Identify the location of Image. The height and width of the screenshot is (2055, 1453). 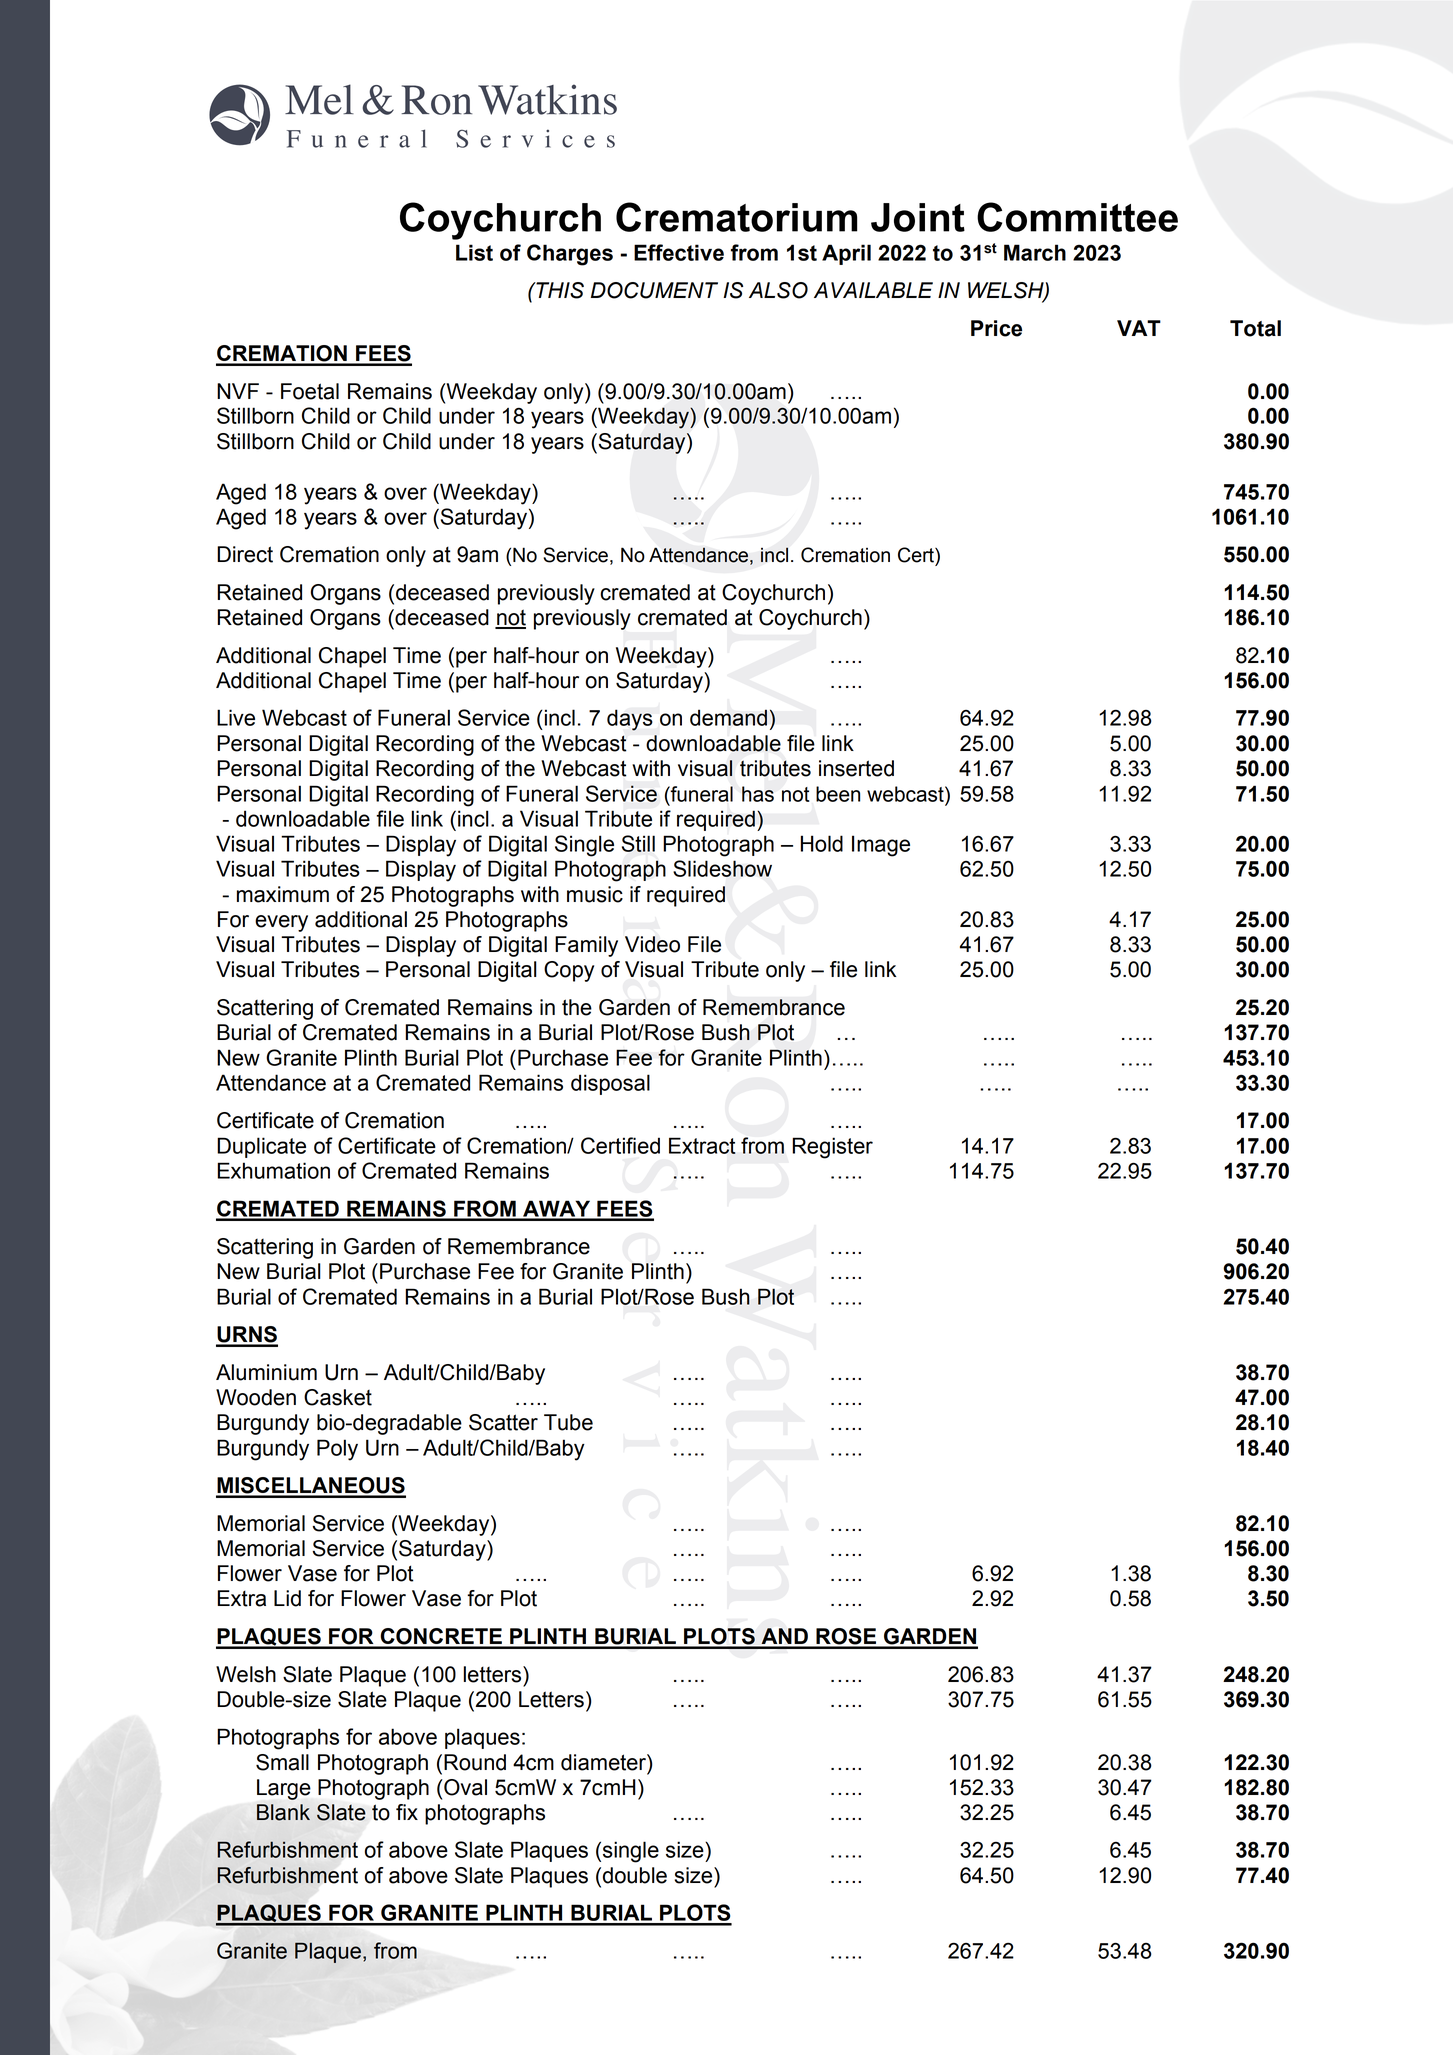
(881, 846).
